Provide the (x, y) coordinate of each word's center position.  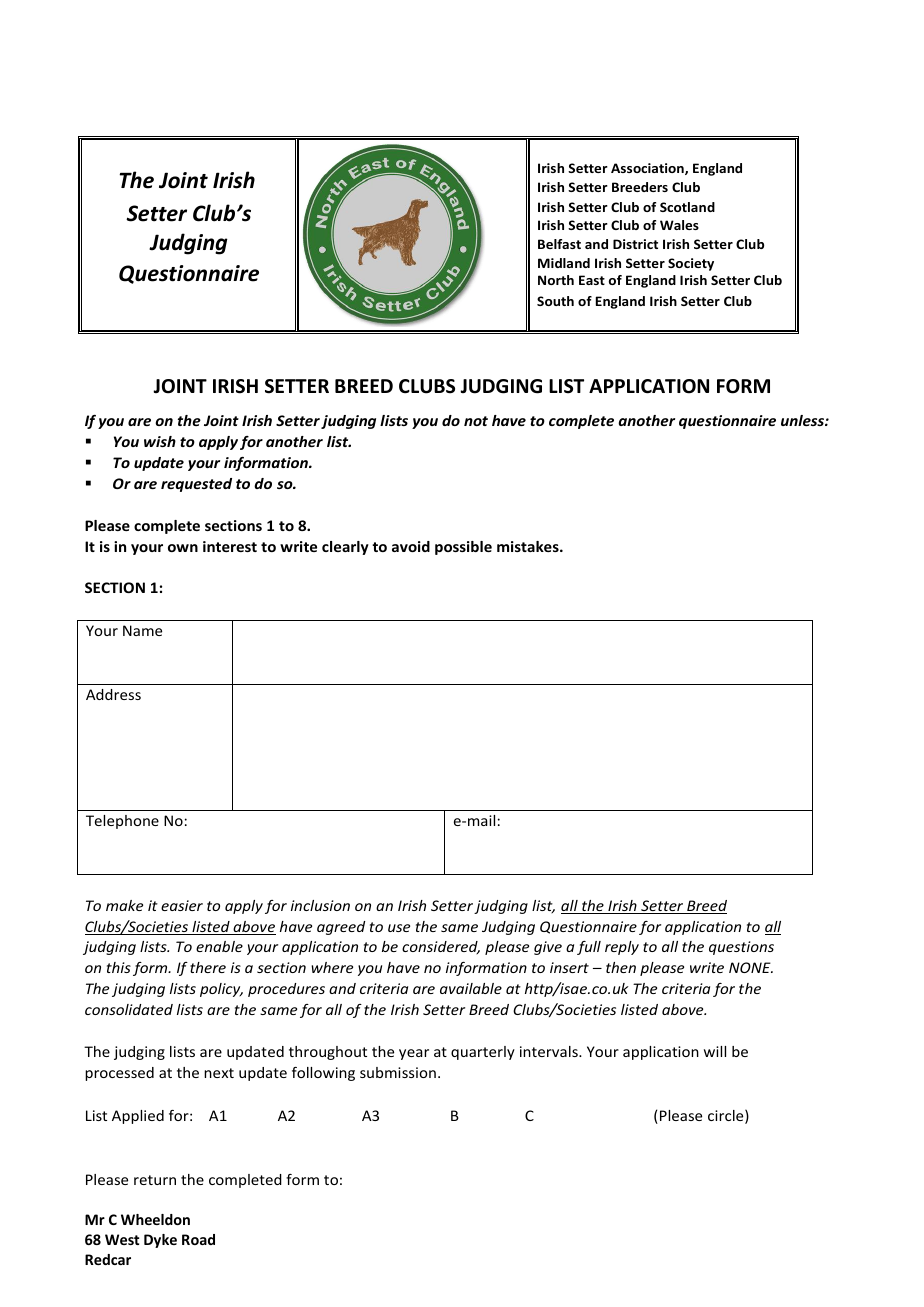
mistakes (529, 546)
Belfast (559, 244)
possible (463, 548)
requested (196, 485)
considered (441, 948)
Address (113, 694)
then (621, 967)
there (208, 967)
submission (398, 1072)
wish (160, 441)
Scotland (687, 207)
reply (622, 948)
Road (198, 1239)
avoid (411, 546)
